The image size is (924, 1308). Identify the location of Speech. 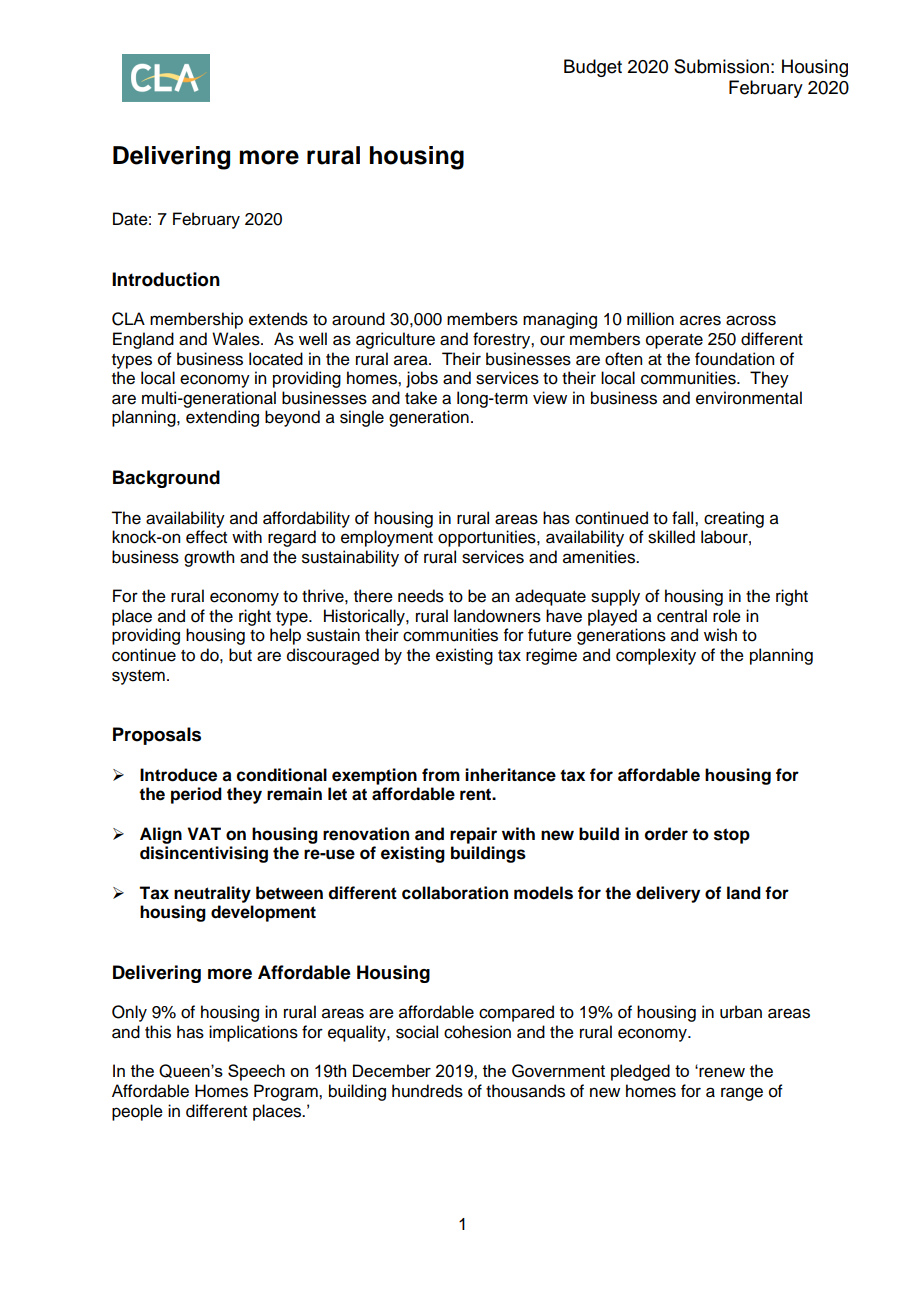
(256, 1072).
